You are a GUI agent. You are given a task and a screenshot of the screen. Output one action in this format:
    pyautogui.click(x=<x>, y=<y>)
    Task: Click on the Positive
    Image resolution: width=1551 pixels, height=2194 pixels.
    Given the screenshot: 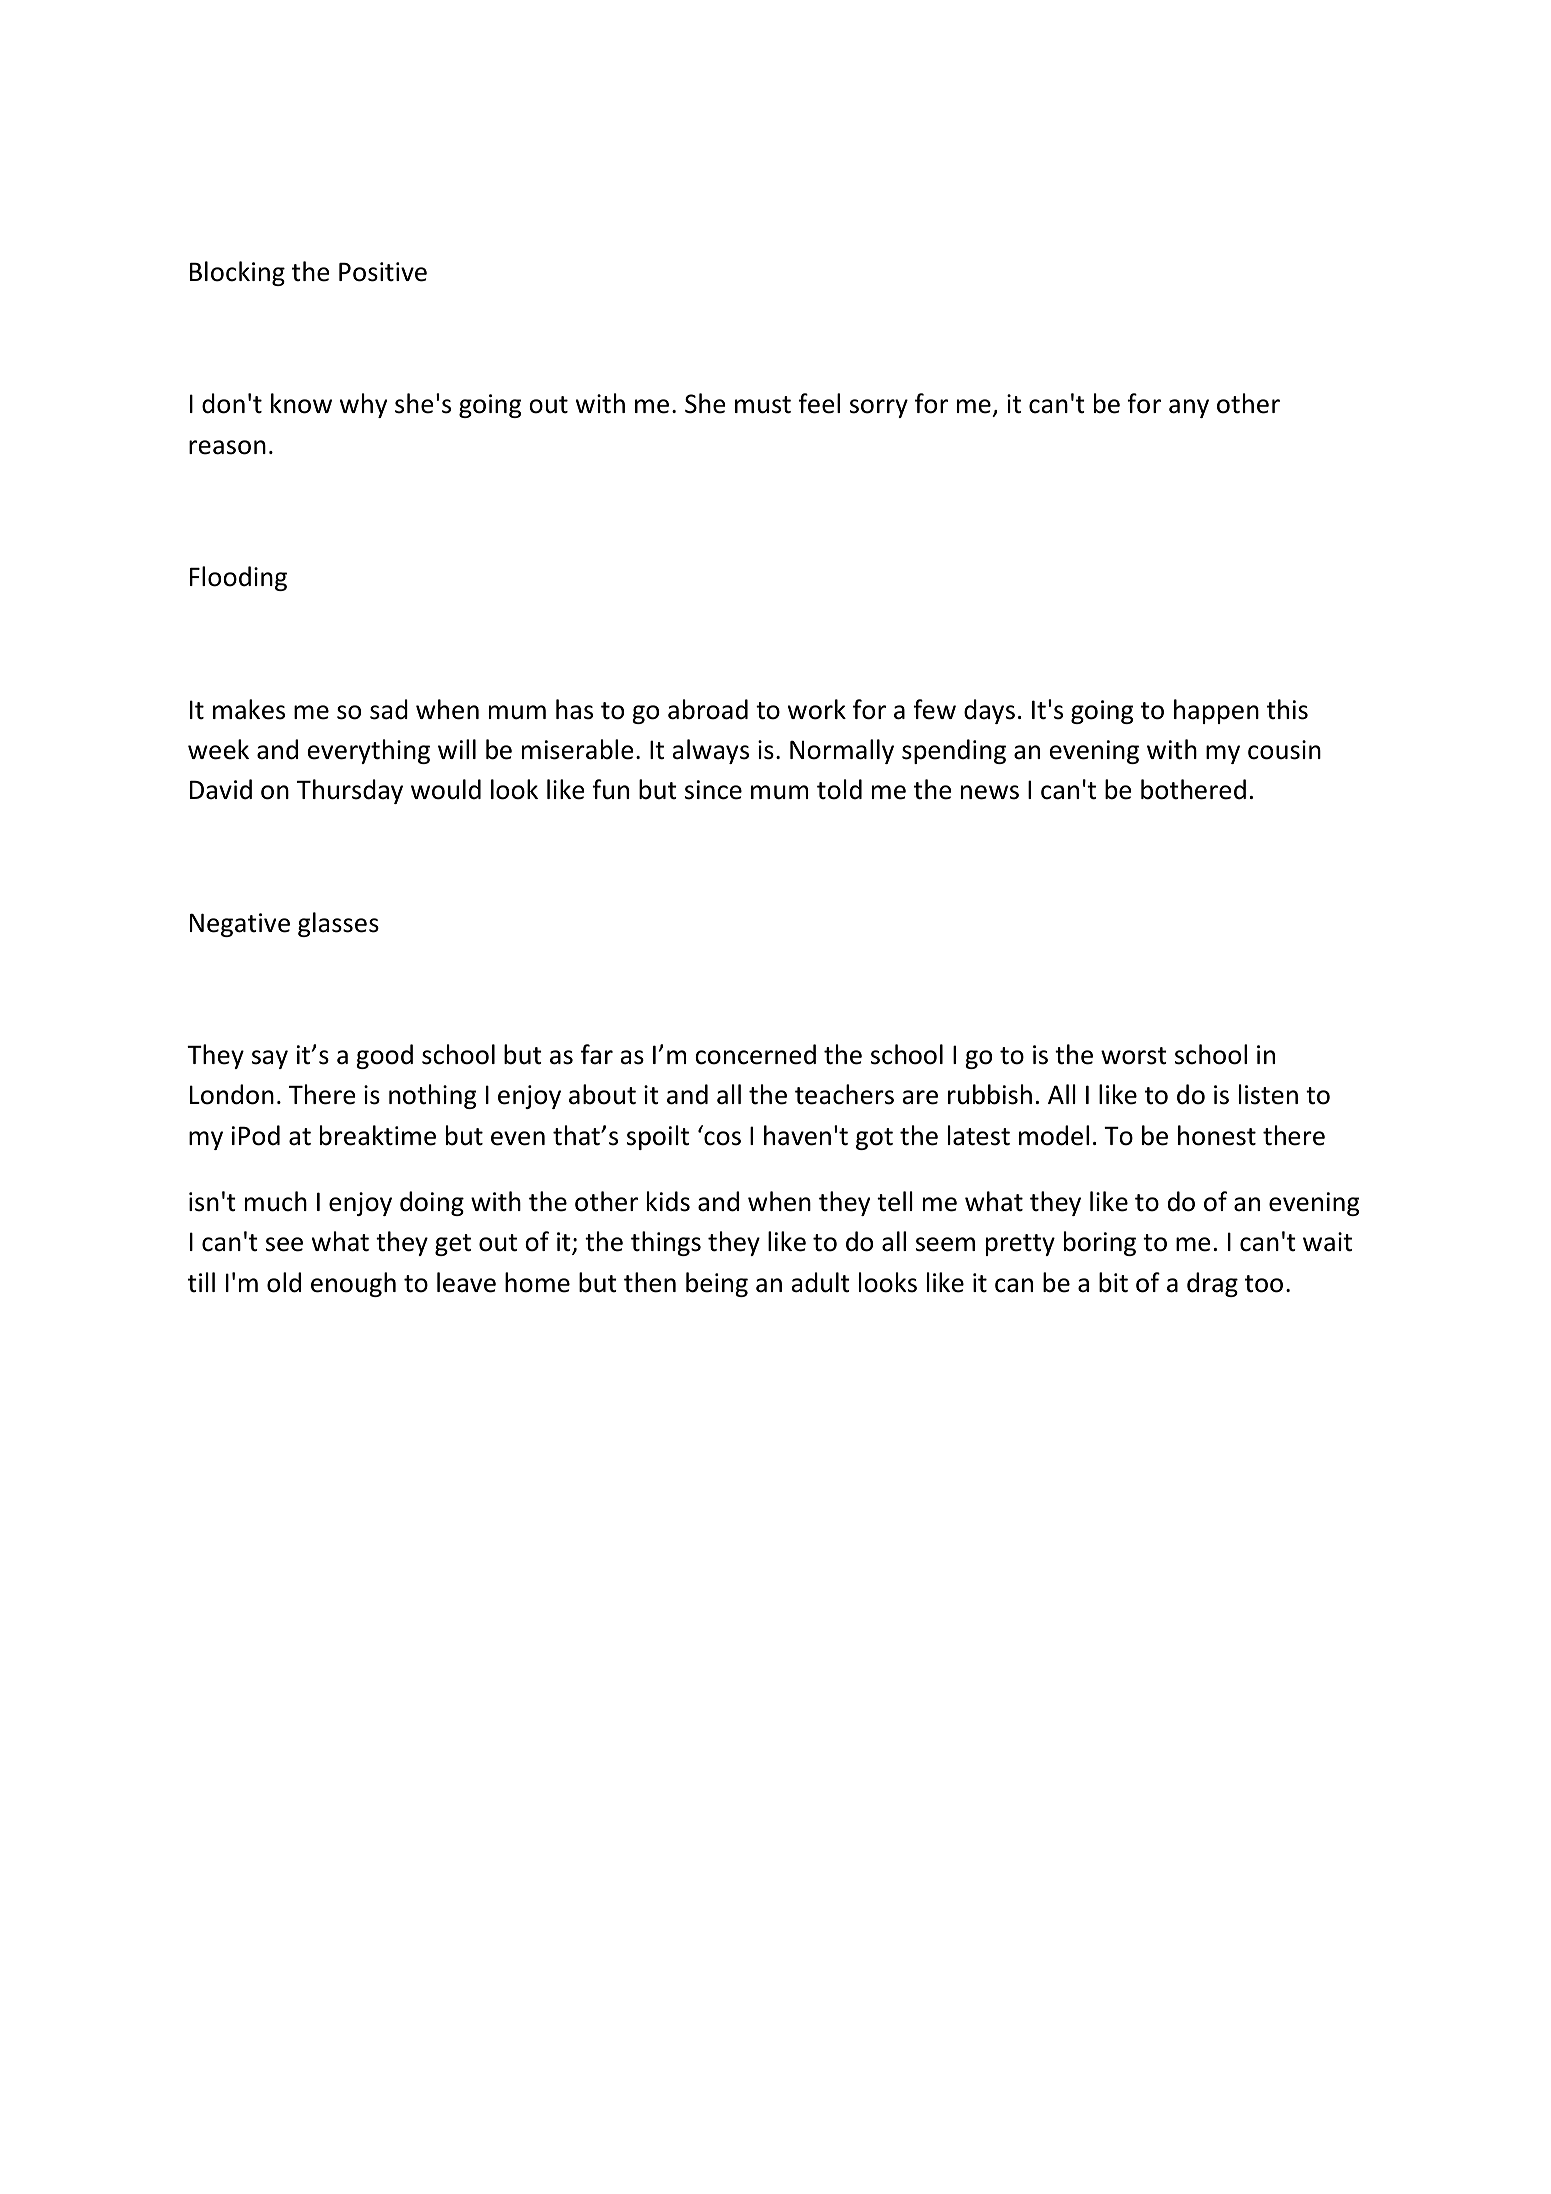 What is the action you would take?
    pyautogui.click(x=383, y=272)
